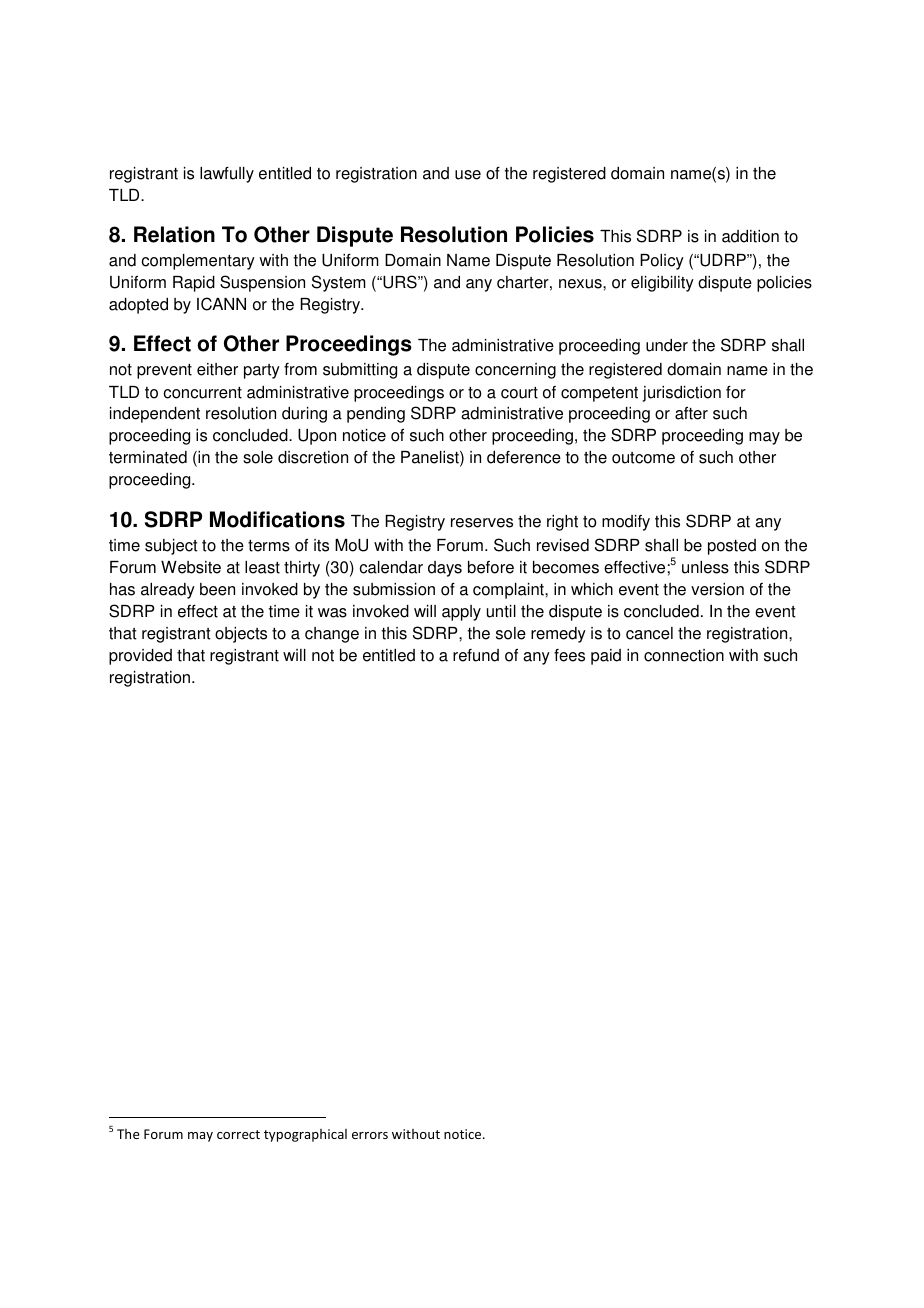  I want to click on connection, so click(684, 655).
